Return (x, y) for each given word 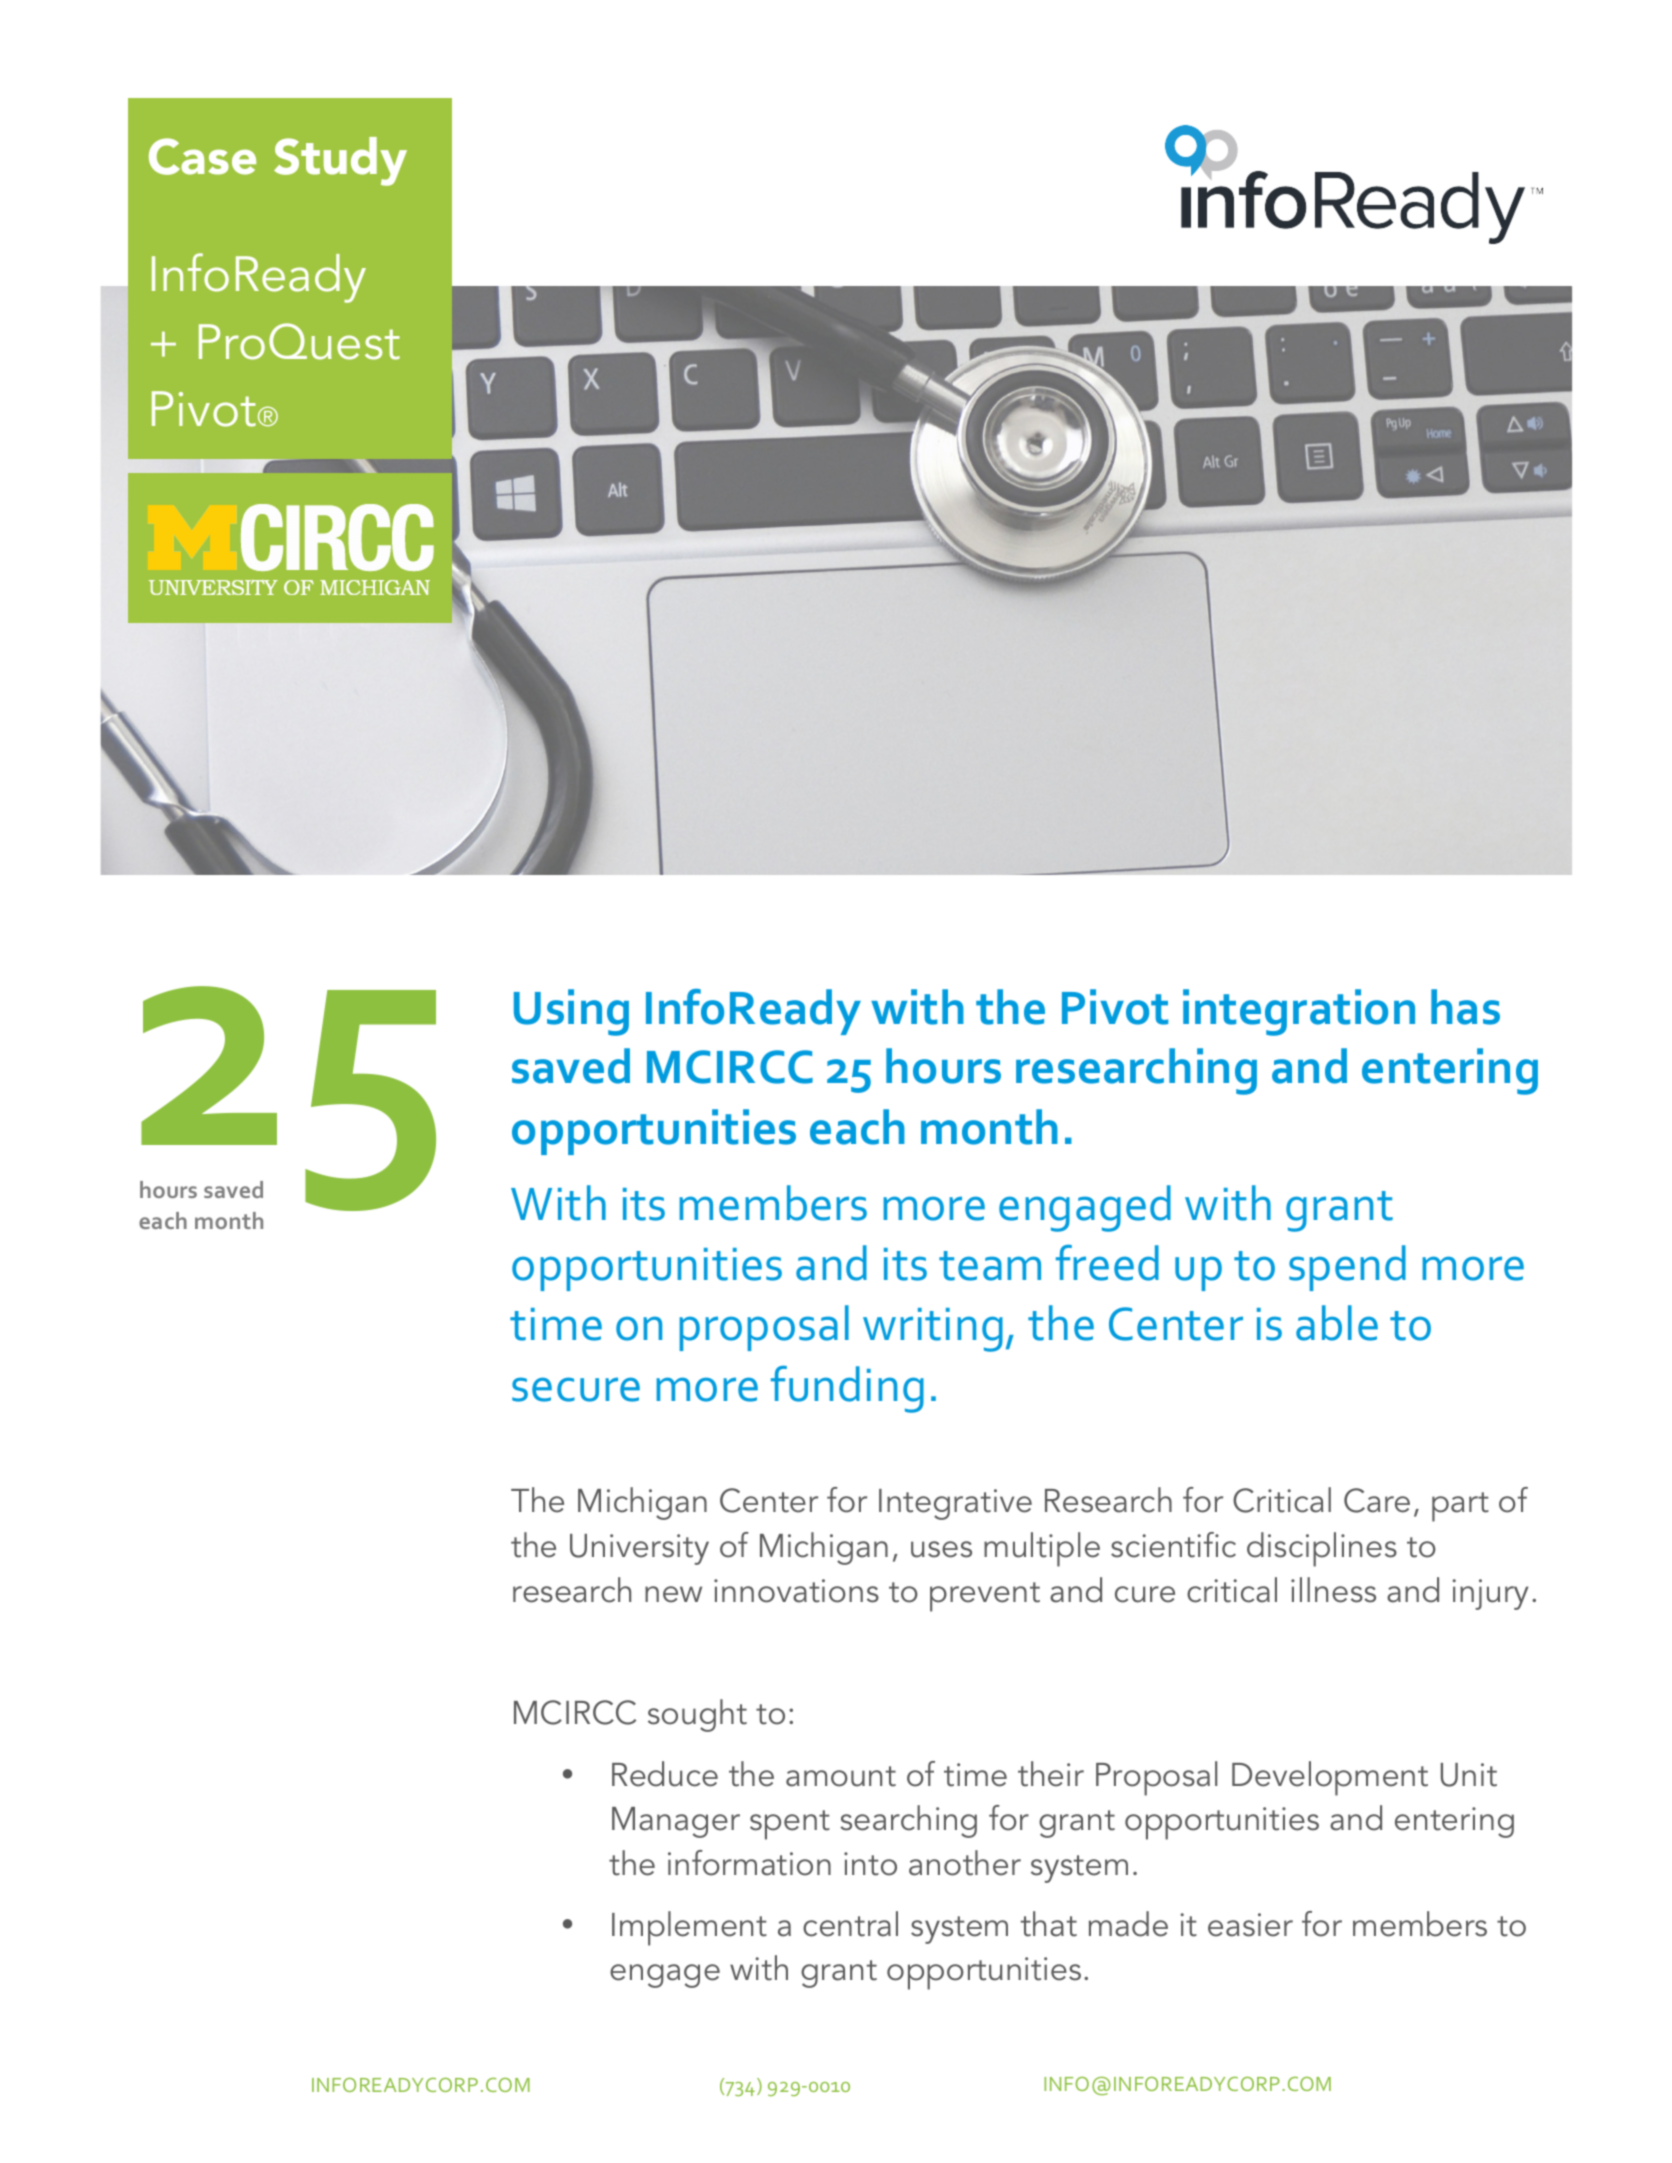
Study (340, 161)
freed (1107, 1263)
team (990, 1266)
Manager (676, 1822)
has (1465, 1007)
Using (571, 1012)
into (870, 1864)
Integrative (955, 1504)
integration (1299, 1012)
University (639, 1549)
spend (1347, 1268)
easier (1250, 1925)
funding (847, 1389)
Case (202, 156)
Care (1377, 1500)
